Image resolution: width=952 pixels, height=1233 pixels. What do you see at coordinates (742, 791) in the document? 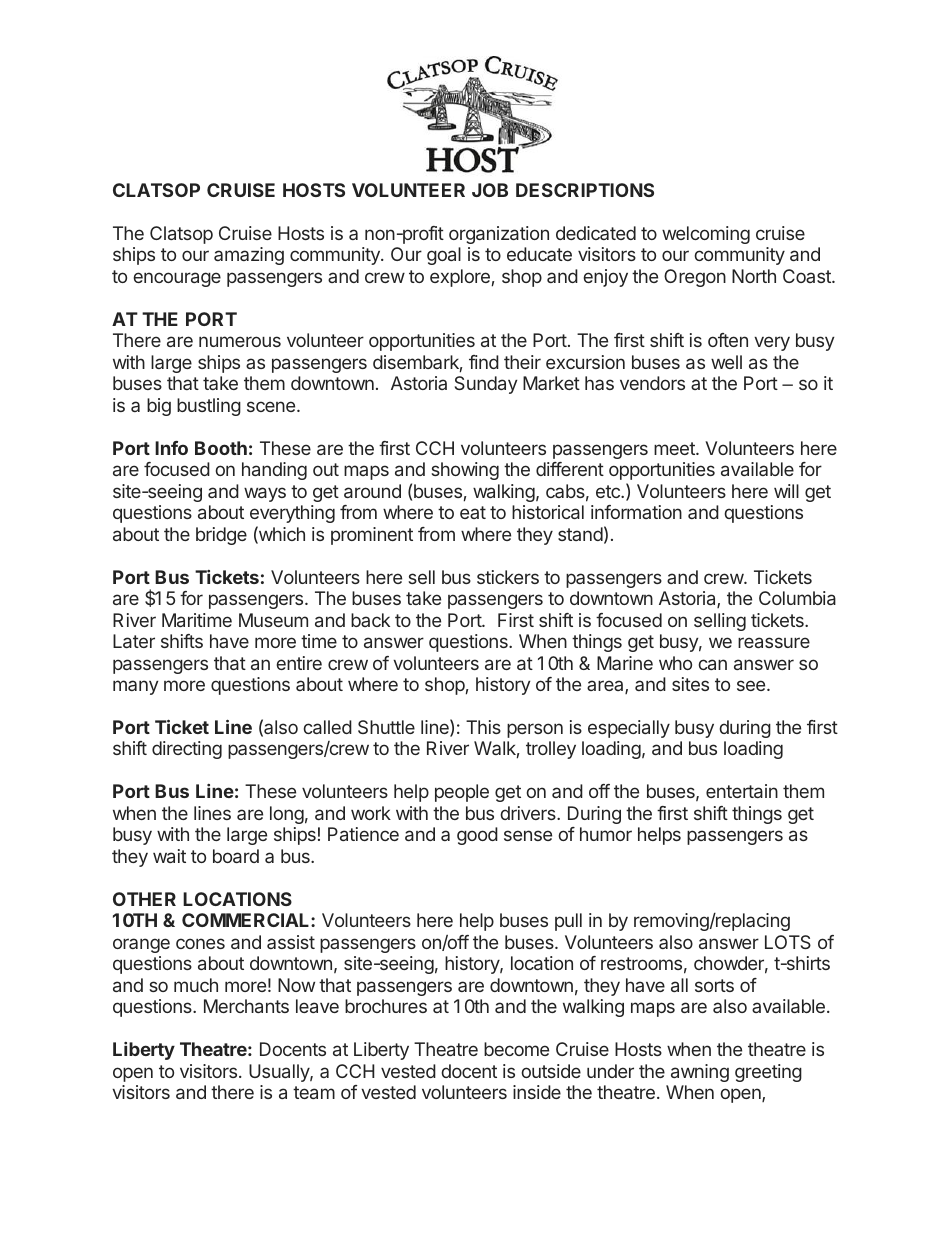
I see `entertain` at bounding box center [742, 791].
